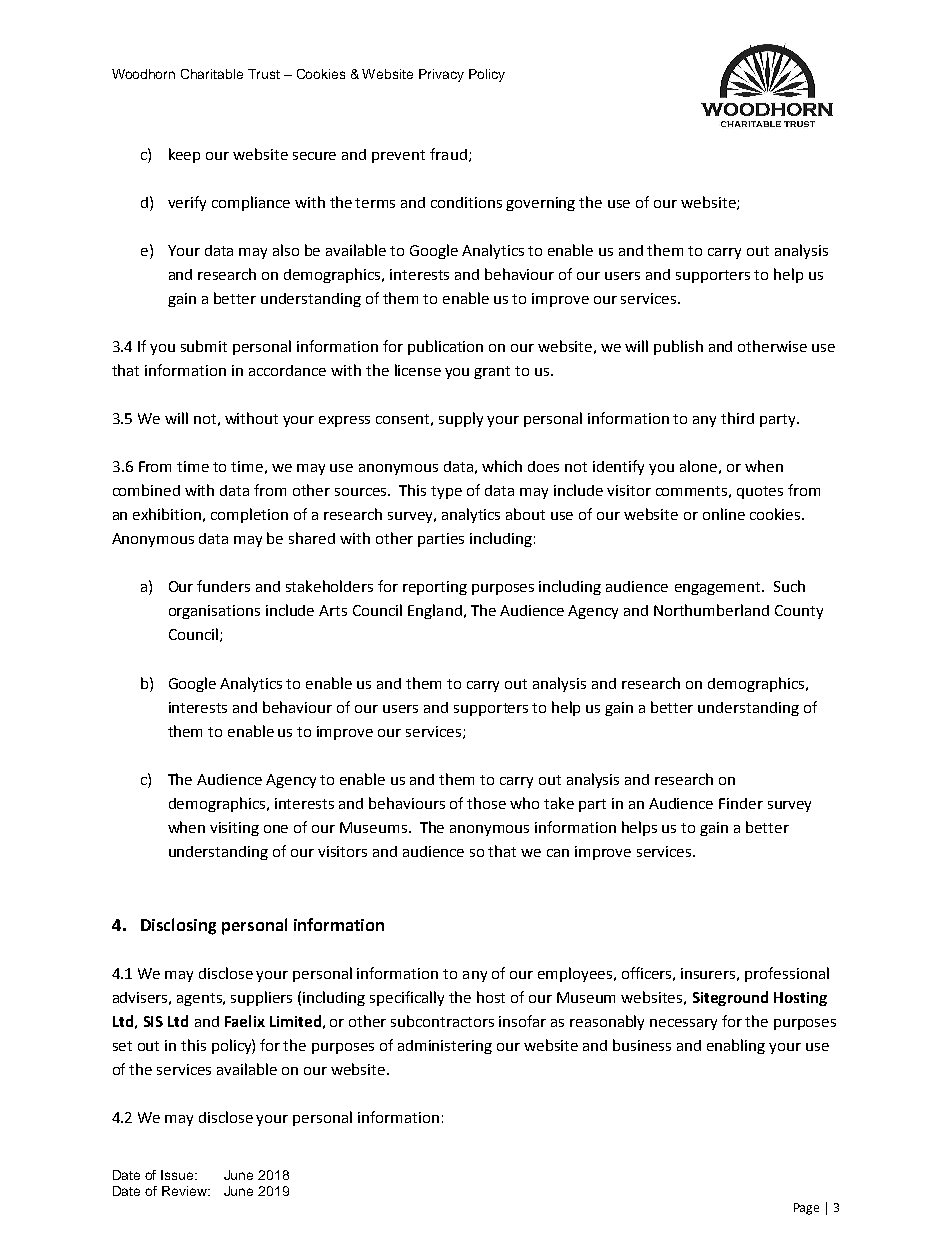 This screenshot has width=952, height=1233. I want to click on can, so click(558, 853).
